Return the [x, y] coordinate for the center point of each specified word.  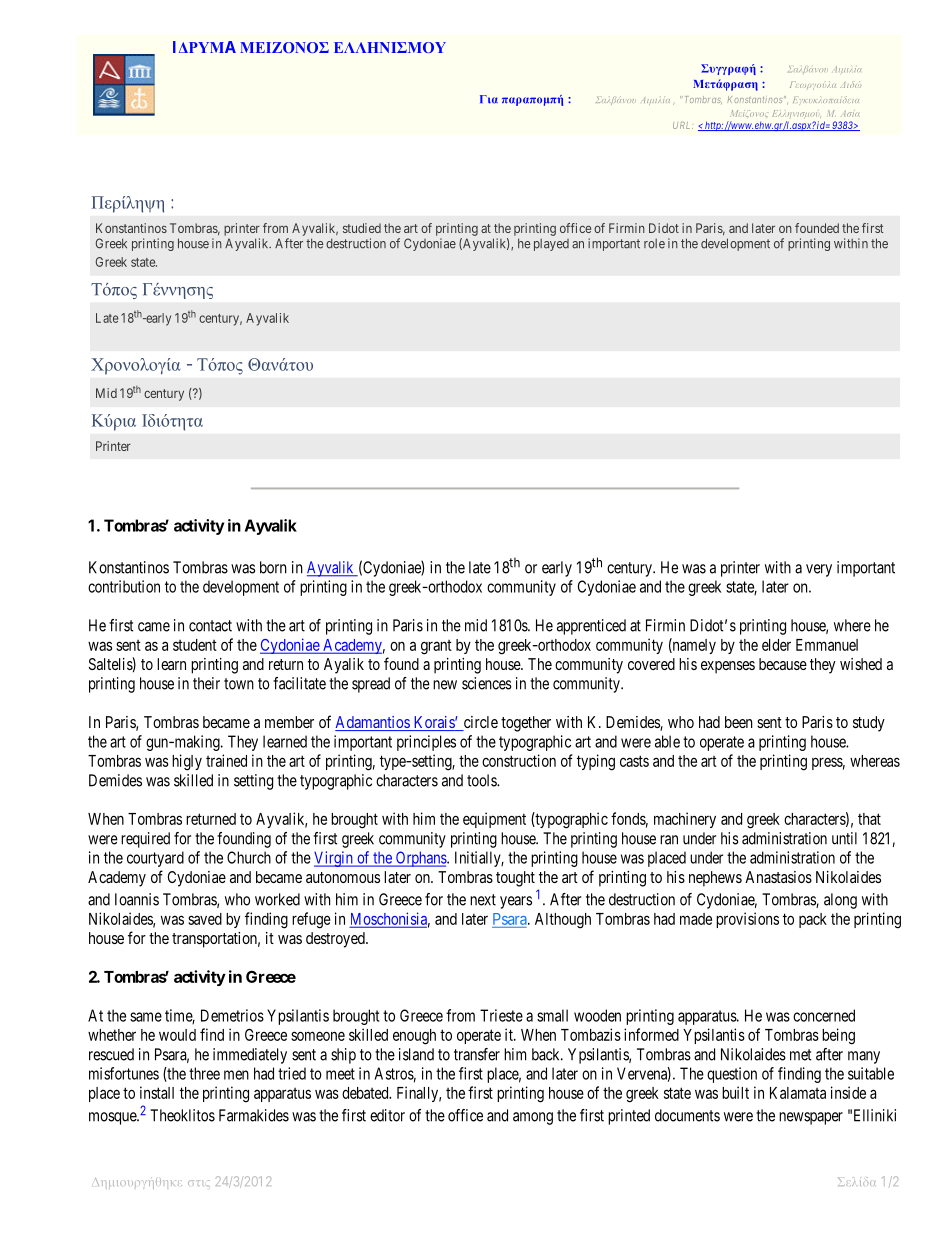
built [735, 1092]
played [551, 245]
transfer [477, 1054]
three [204, 1073]
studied [362, 228]
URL [683, 125]
